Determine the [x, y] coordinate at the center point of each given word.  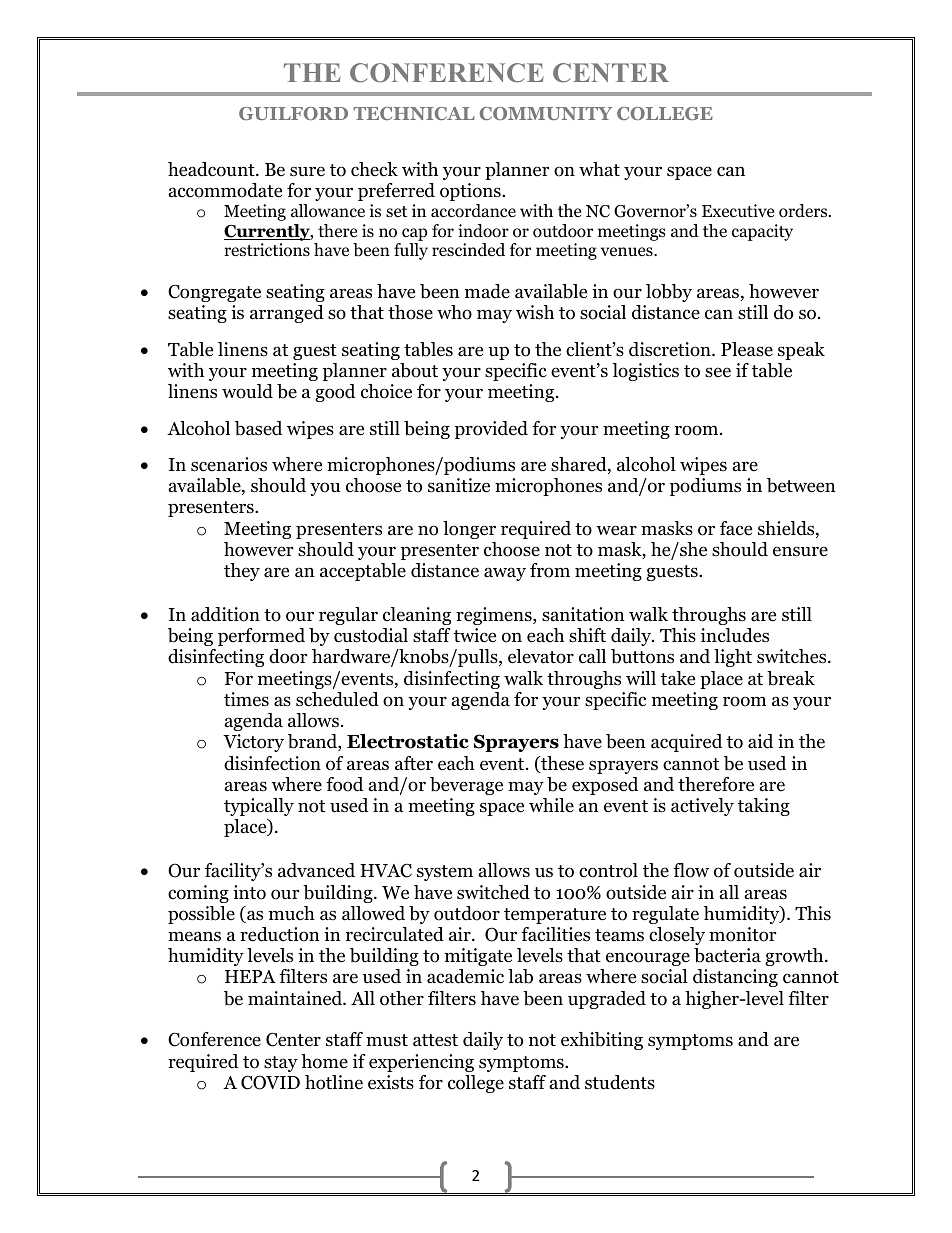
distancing [735, 978]
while [551, 805]
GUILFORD [293, 113]
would [247, 391]
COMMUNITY [546, 113]
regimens [495, 616]
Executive [738, 210]
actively [702, 807]
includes [735, 635]
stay [281, 1064]
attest [435, 1040]
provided [491, 430]
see [718, 372]
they [242, 572]
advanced [316, 870]
